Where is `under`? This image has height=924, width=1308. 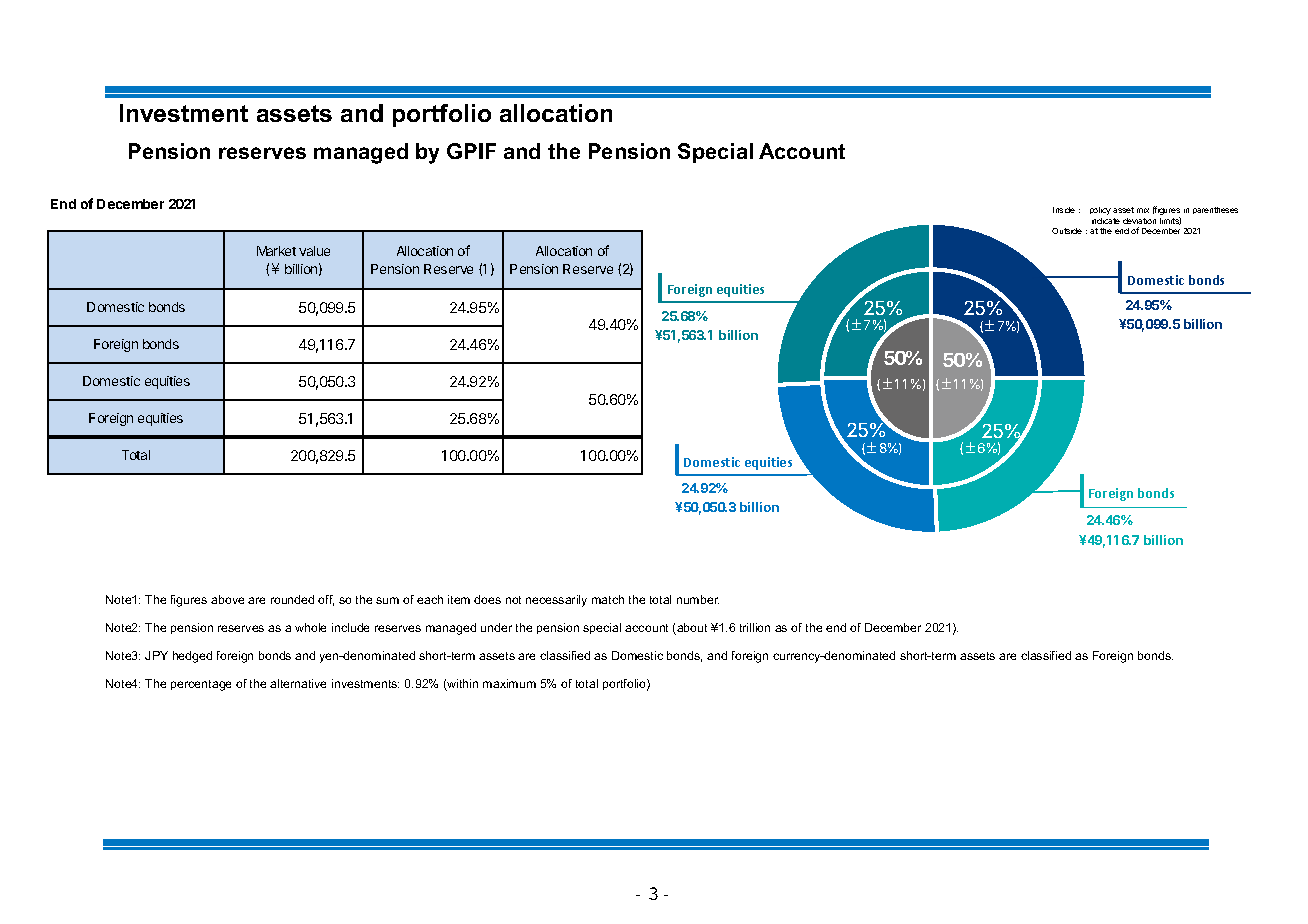 under is located at coordinates (496, 627).
